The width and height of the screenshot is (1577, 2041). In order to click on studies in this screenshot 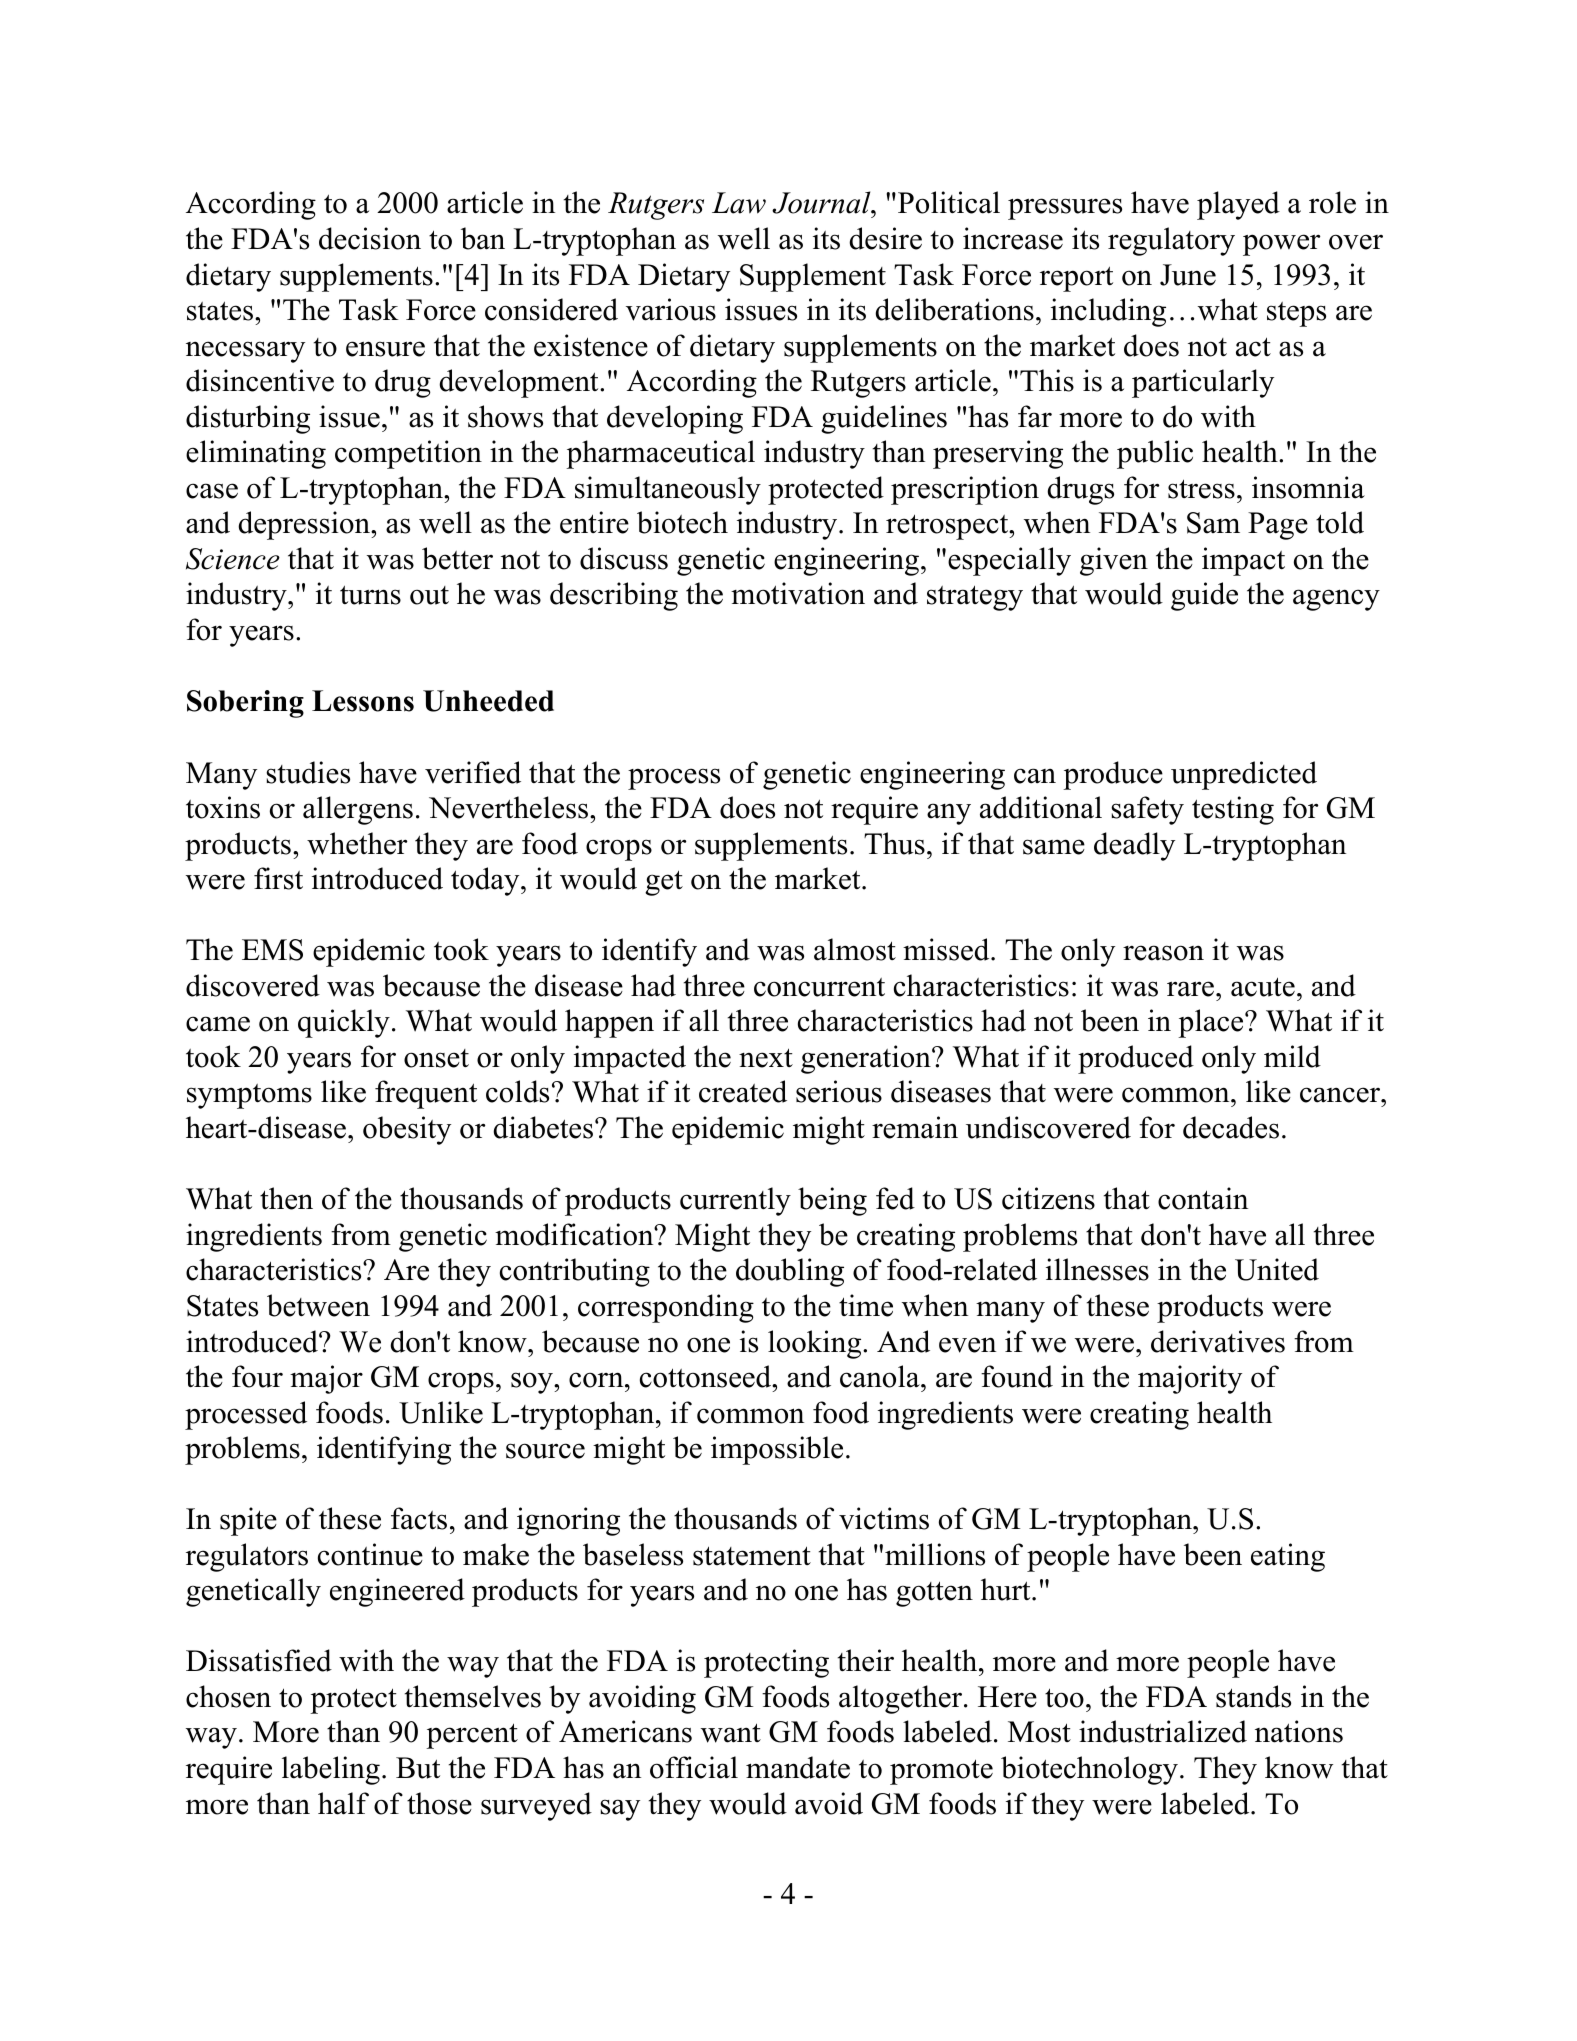, I will do `click(308, 772)`.
